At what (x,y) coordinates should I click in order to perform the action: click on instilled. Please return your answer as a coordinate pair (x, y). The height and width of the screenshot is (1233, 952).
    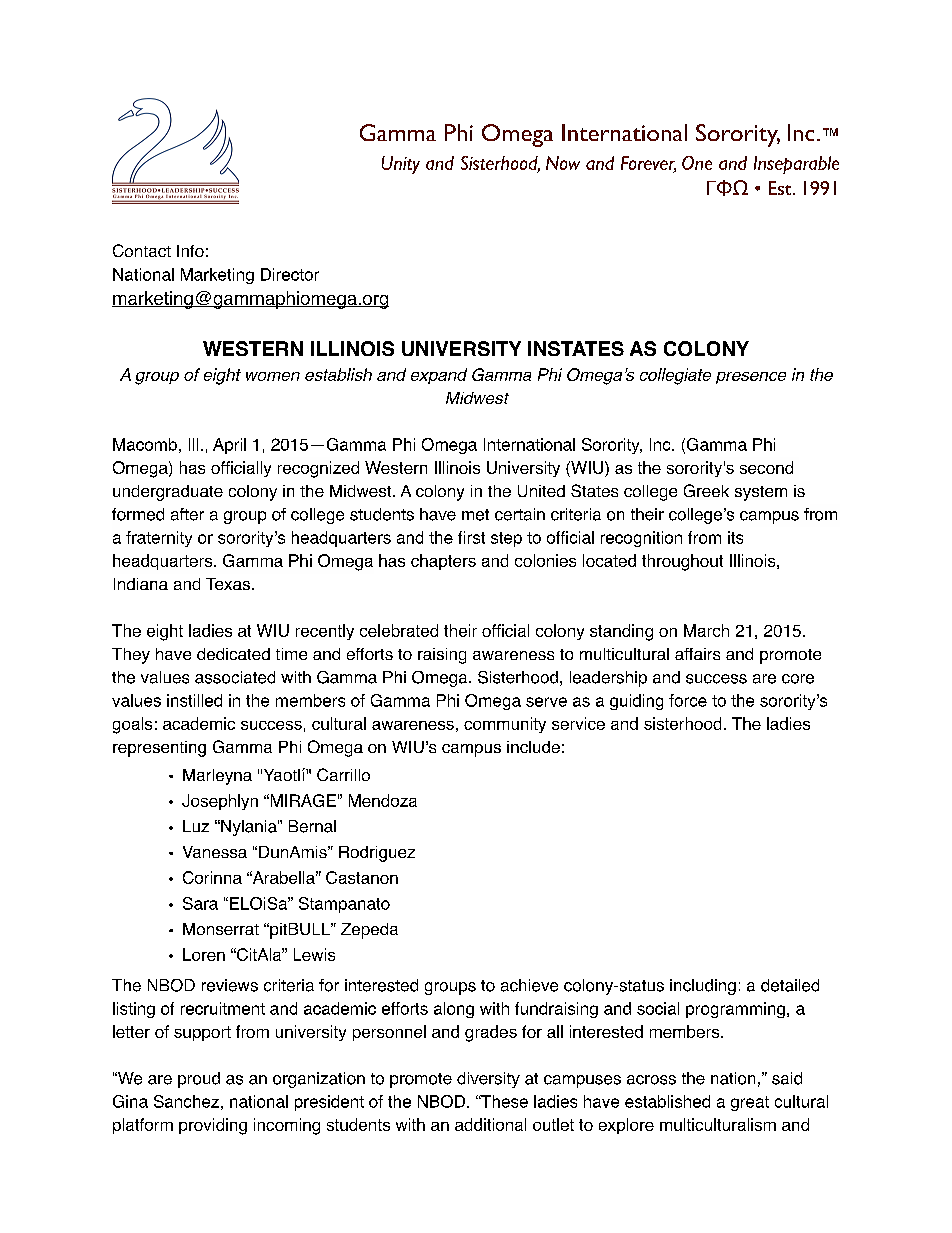
    Looking at the image, I should click on (194, 700).
